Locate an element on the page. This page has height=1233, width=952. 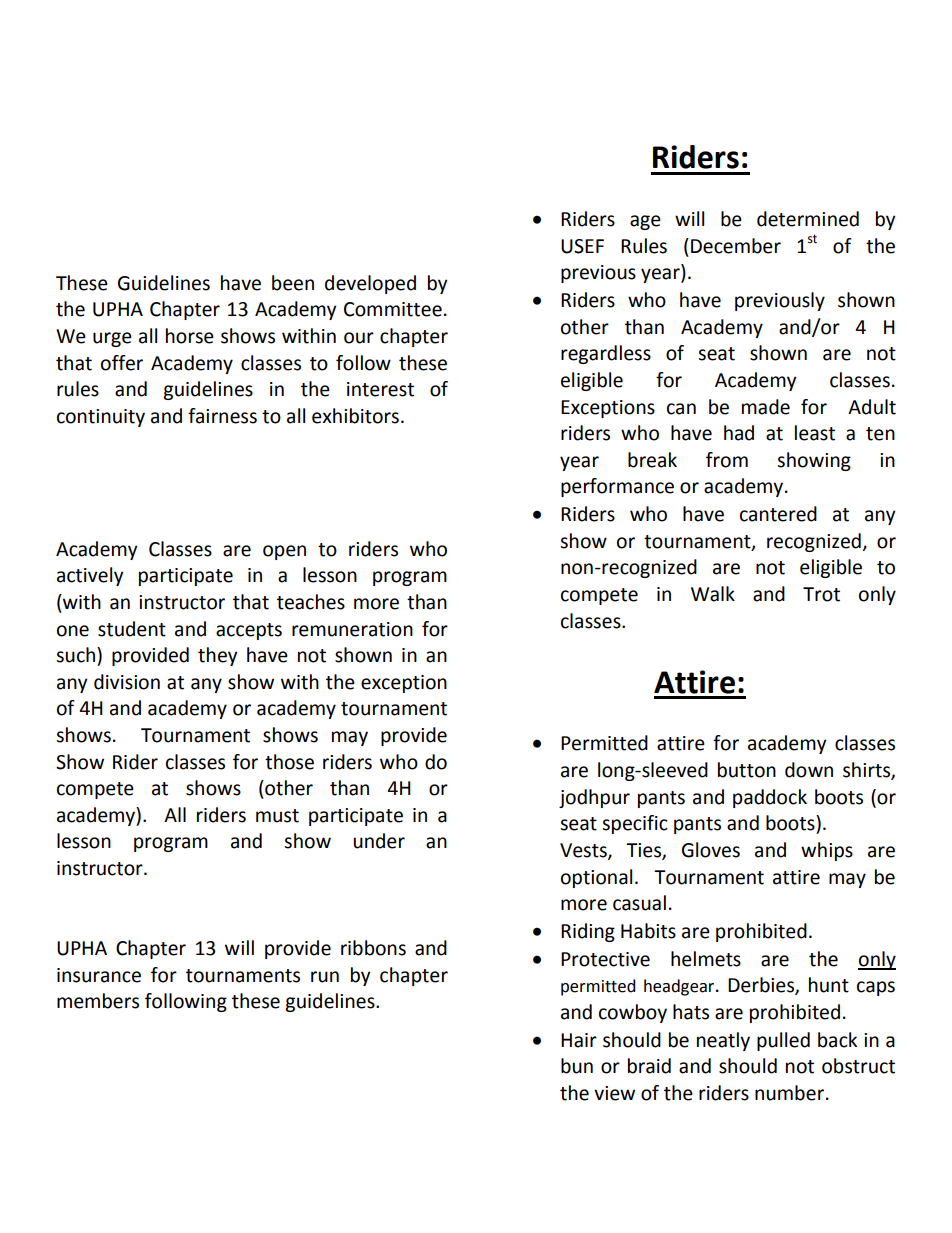
paddock is located at coordinates (770, 798).
